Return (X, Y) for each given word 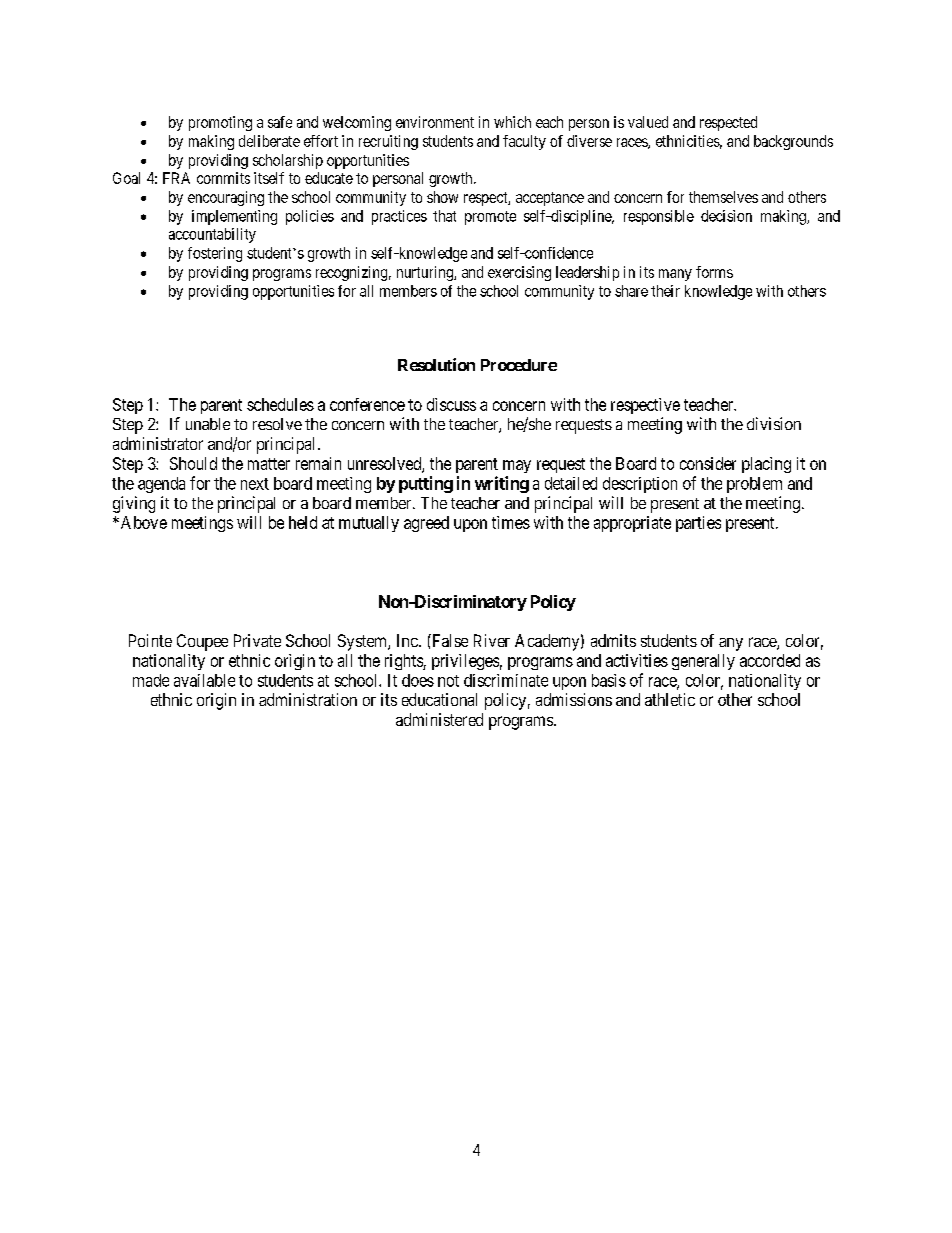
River (492, 640)
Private (257, 640)
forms (714, 272)
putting (426, 484)
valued (648, 122)
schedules (280, 404)
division (774, 423)
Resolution (436, 364)
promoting (220, 123)
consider (708, 463)
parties (698, 524)
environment (435, 122)
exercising (519, 273)
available (204, 680)
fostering (215, 254)
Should (193, 463)
